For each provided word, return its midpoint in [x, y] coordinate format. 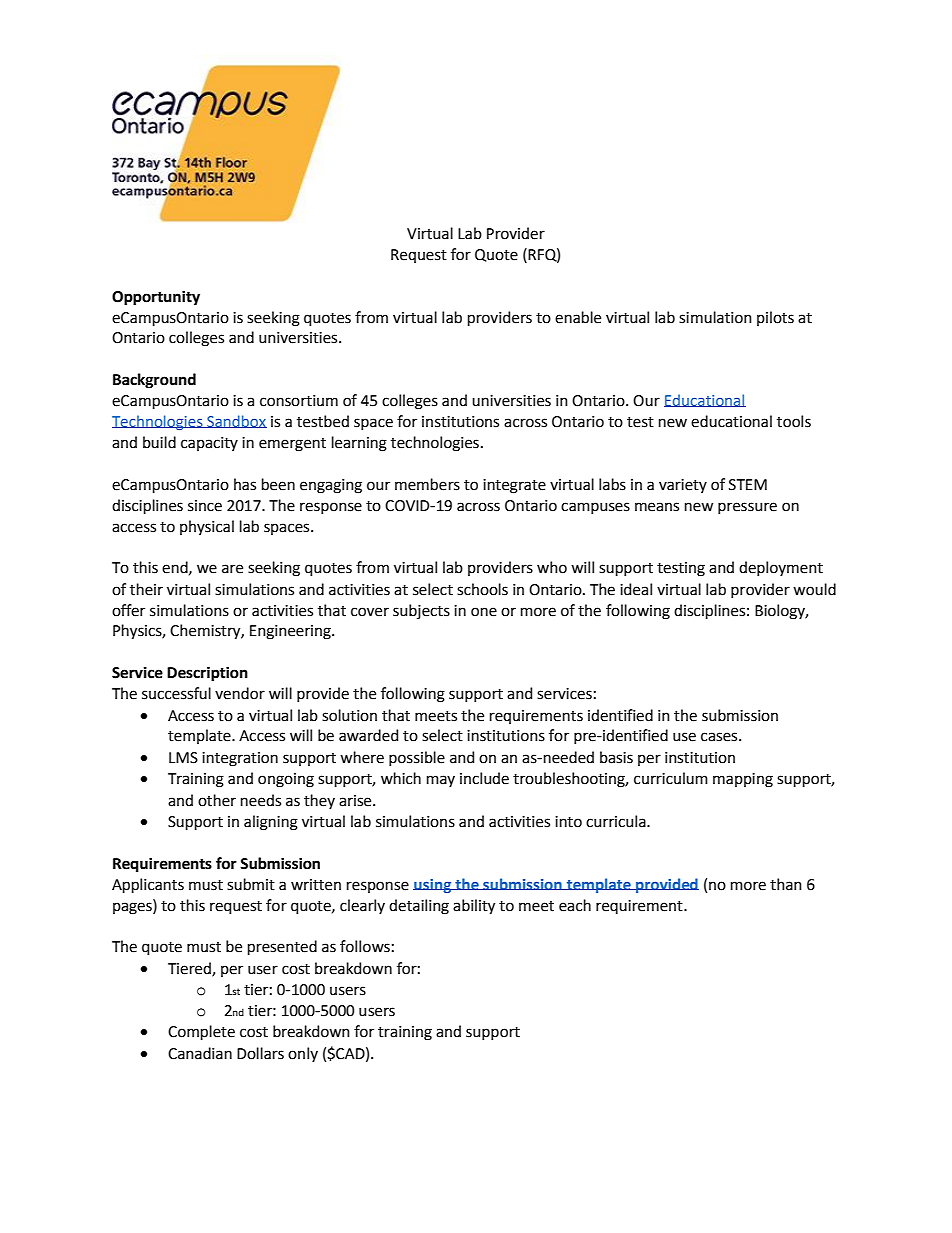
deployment [781, 568]
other [217, 800]
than [786, 884]
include [484, 778]
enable [578, 317]
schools [482, 589]
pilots [775, 318]
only [303, 1054]
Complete [201, 1032]
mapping [743, 780]
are [232, 569]
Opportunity [156, 298]
